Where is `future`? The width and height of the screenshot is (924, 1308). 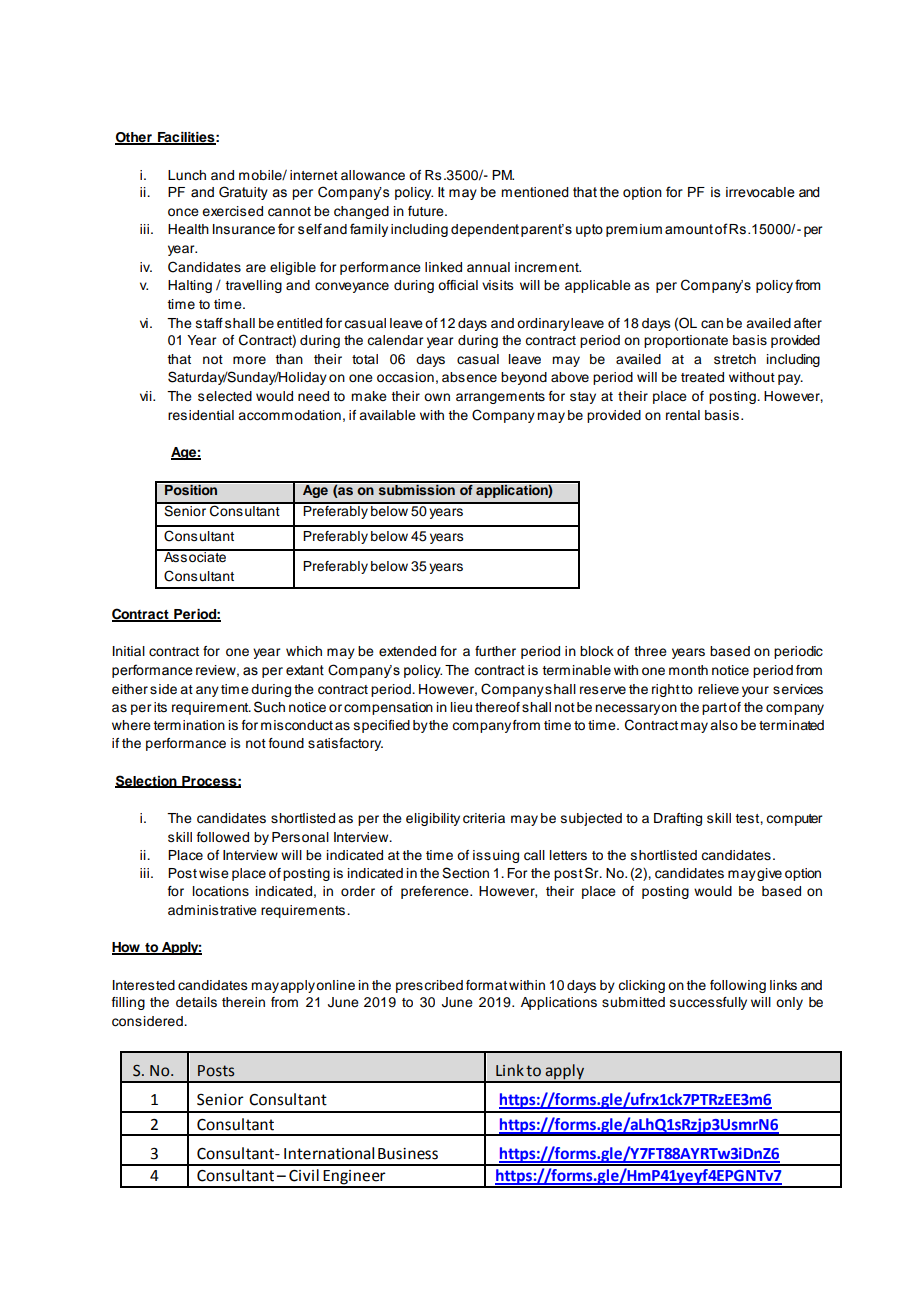 future is located at coordinates (427, 211).
